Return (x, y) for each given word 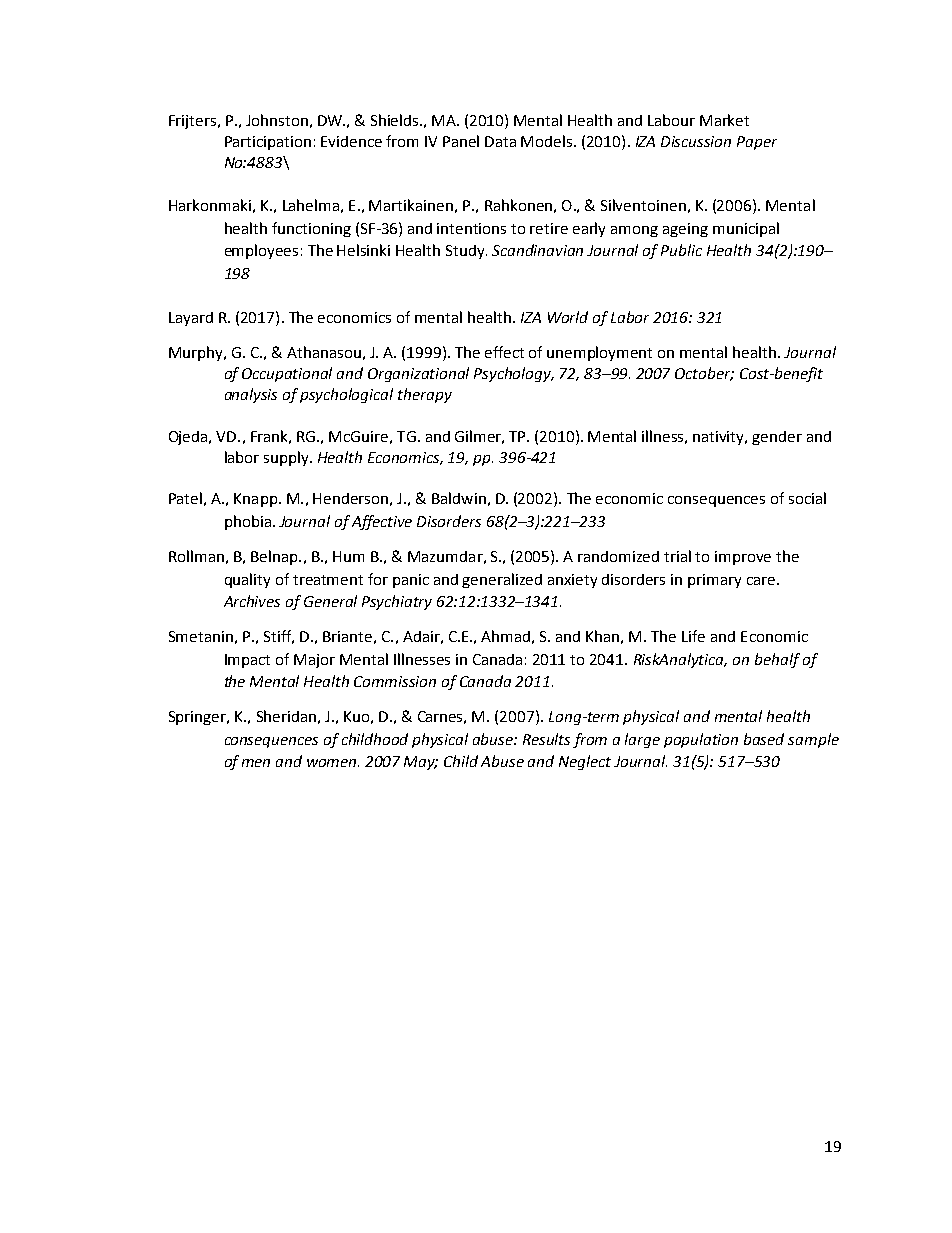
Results (546, 739)
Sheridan (286, 716)
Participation (268, 143)
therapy (425, 395)
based (764, 739)
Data (500, 141)
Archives (252, 601)
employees (261, 251)
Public (681, 250)
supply (287, 458)
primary (714, 581)
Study (466, 252)
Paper (757, 143)
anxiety (572, 581)
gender (777, 438)
